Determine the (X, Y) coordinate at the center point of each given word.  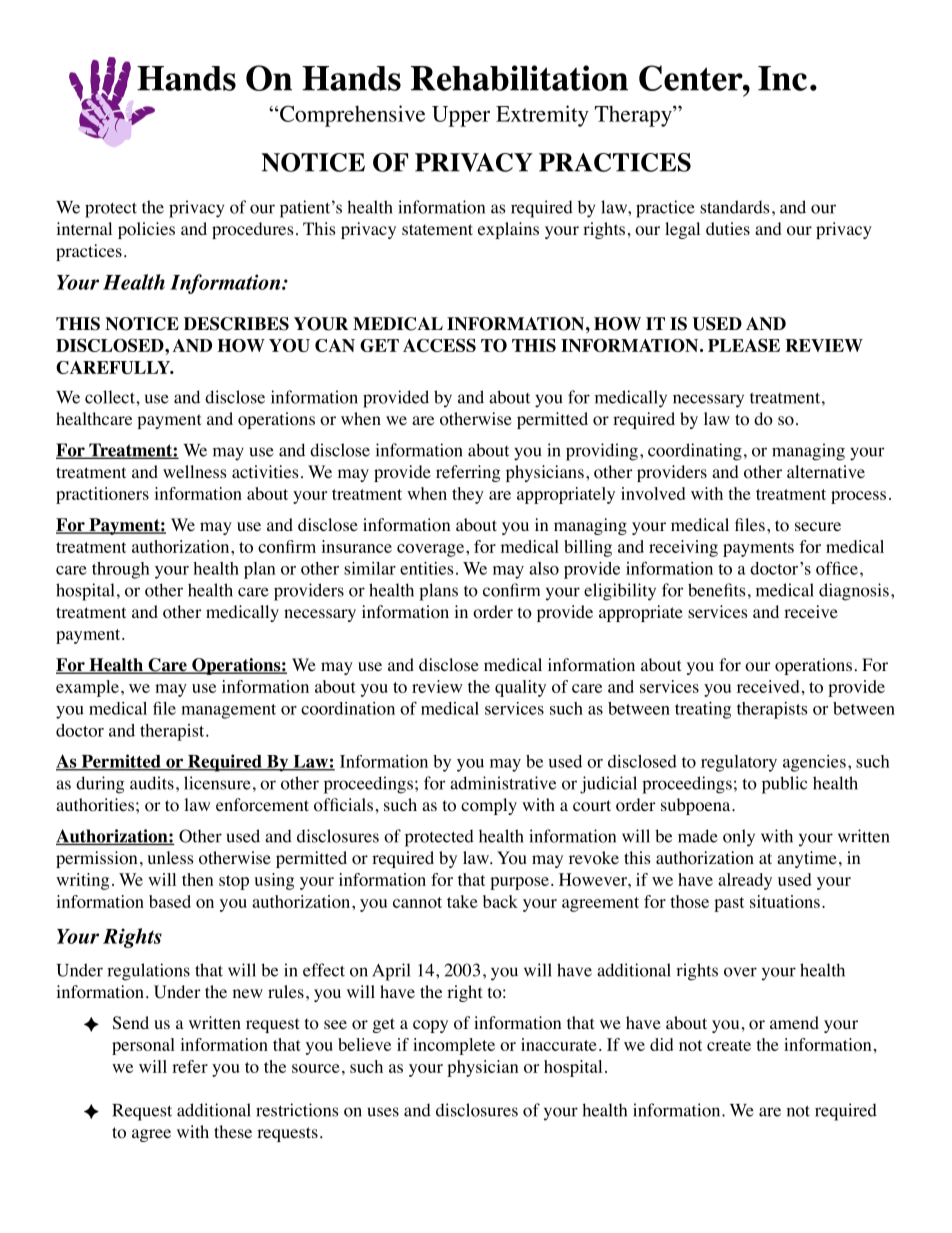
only (739, 838)
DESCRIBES (236, 324)
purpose (519, 883)
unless (171, 857)
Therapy (634, 116)
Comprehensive (352, 116)
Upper (461, 116)
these (233, 1131)
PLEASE (744, 345)
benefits (716, 590)
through (121, 570)
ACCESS (439, 345)
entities (426, 568)
